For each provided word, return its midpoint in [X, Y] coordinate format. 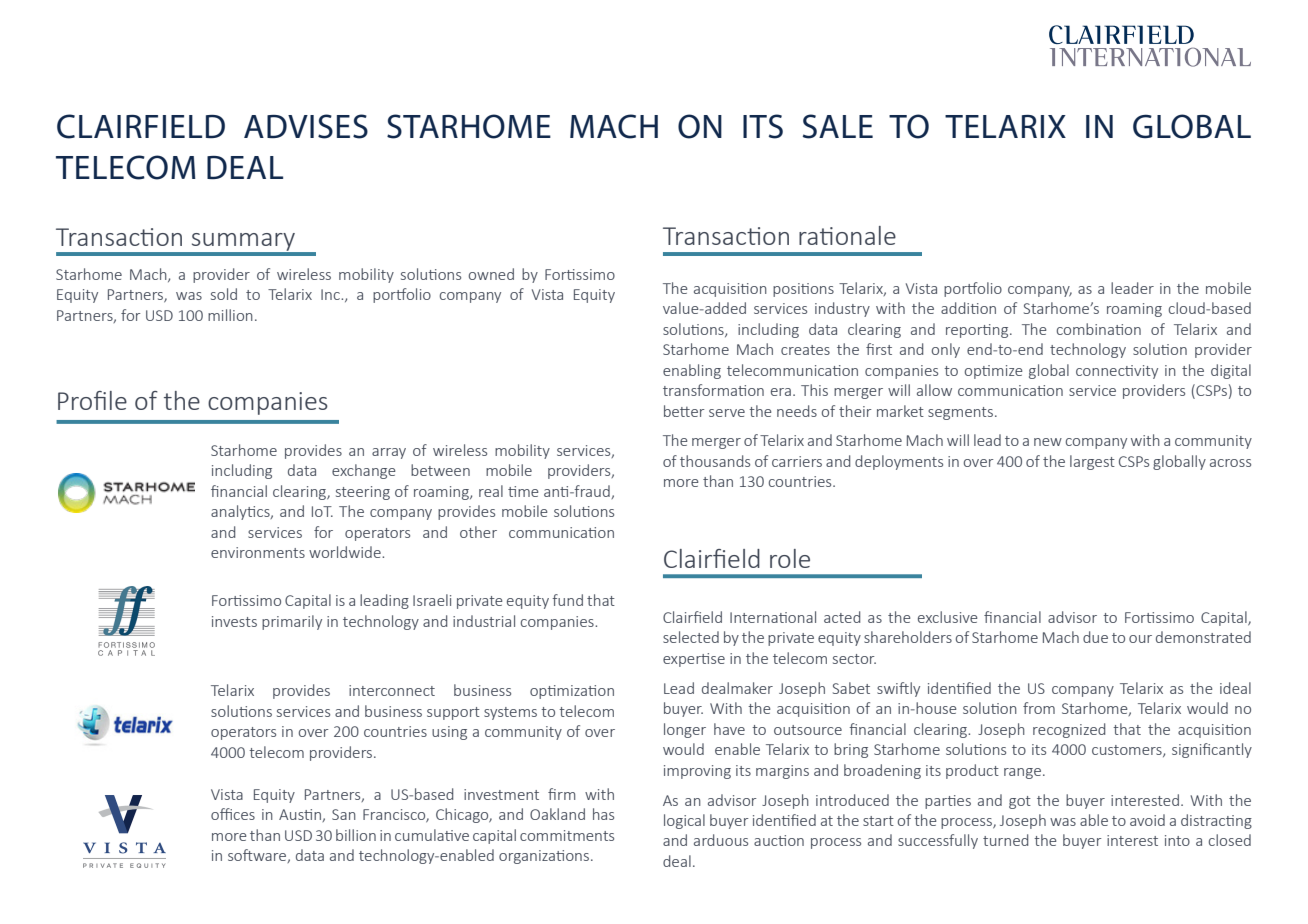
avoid [1147, 820]
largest [1092, 462]
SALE [838, 126]
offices [233, 814]
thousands [715, 461]
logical [684, 821]
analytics [241, 512]
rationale [847, 235]
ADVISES [306, 126]
